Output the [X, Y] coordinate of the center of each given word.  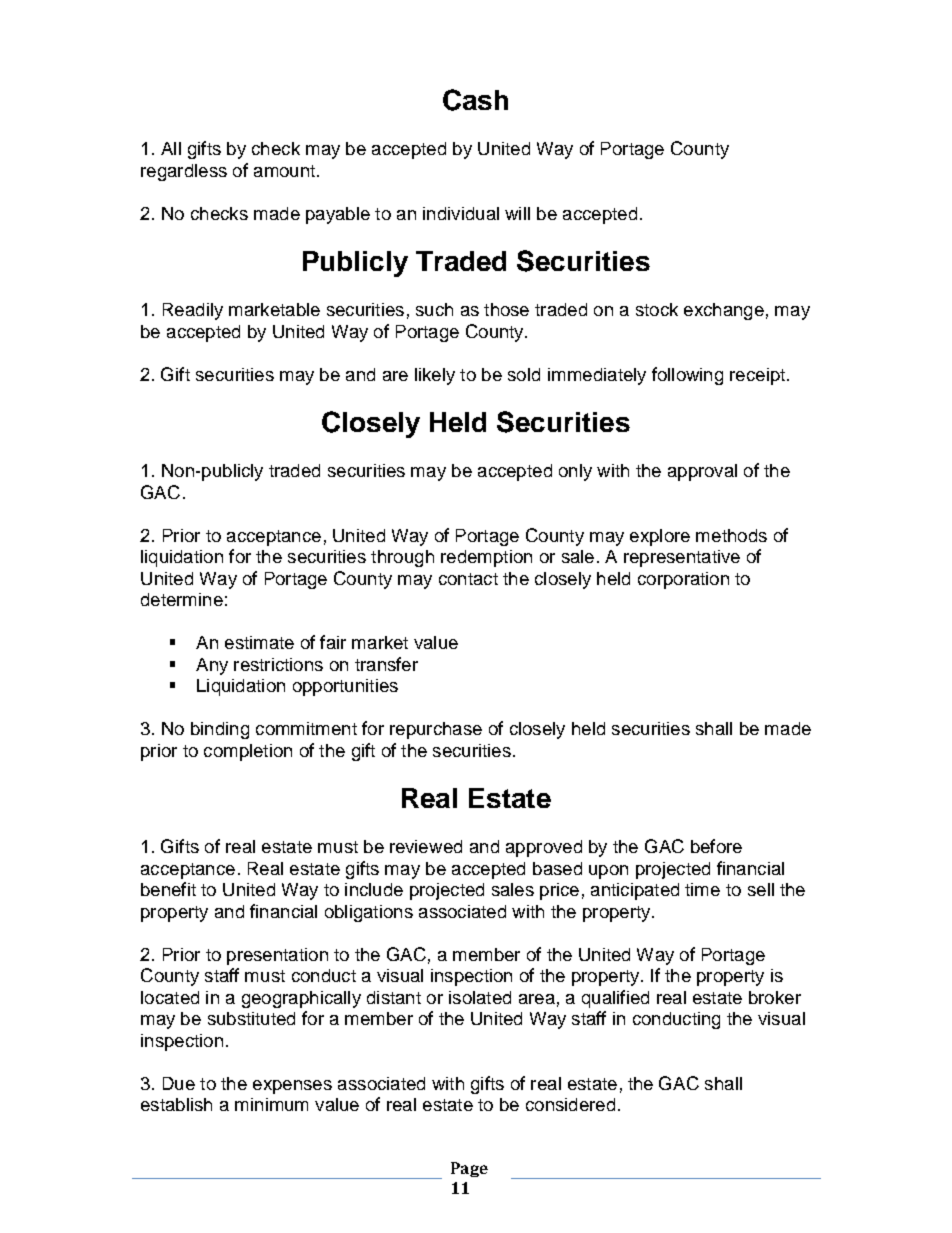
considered [570, 1104]
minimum [271, 1104]
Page [469, 1169]
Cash [475, 100]
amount [284, 171]
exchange [724, 311]
